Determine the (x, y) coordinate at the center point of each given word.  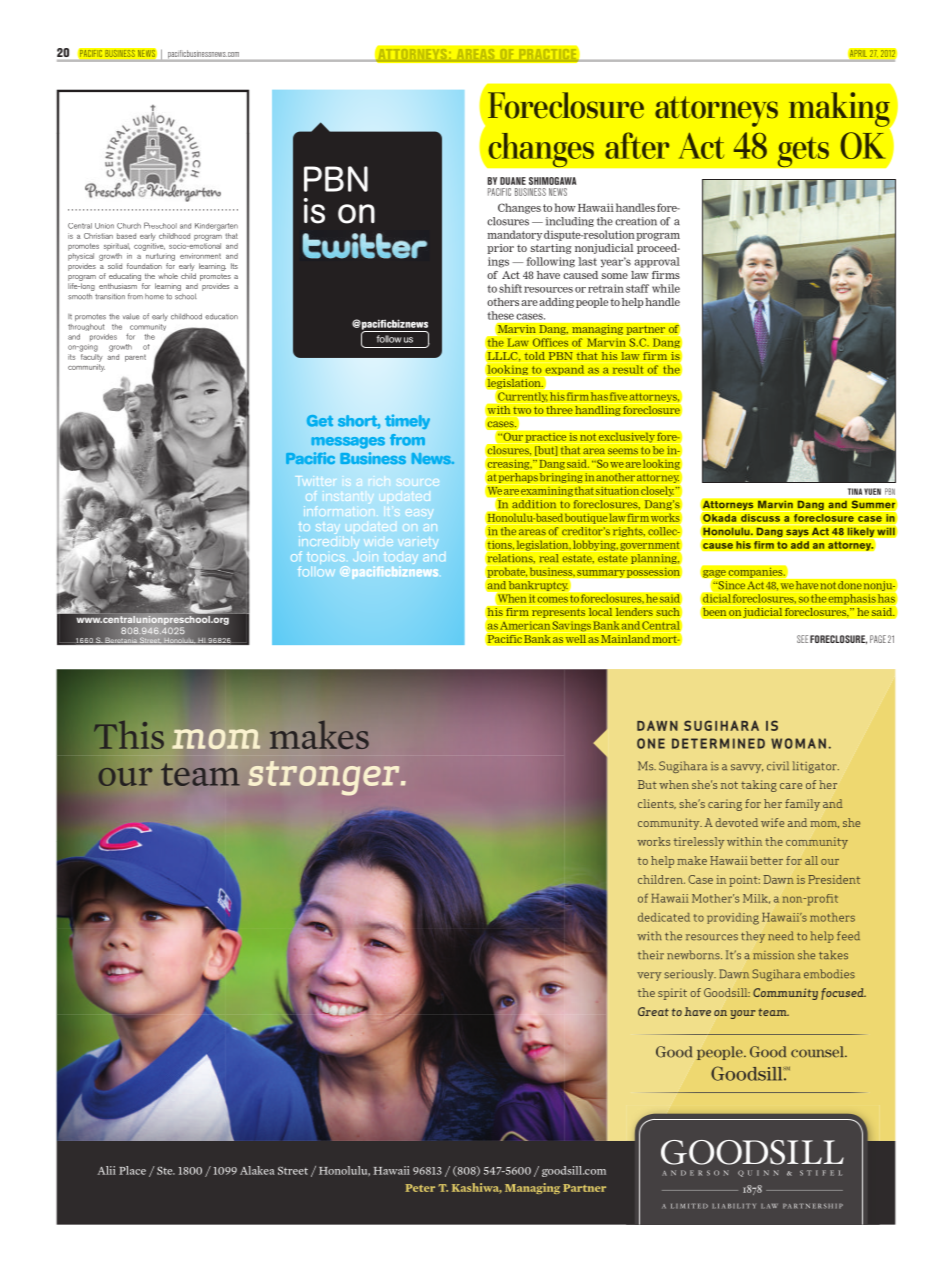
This (129, 735)
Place (132, 1170)
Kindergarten (216, 227)
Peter (420, 1188)
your (743, 1014)
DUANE (513, 181)
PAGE (878, 639)
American (525, 625)
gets (803, 152)
